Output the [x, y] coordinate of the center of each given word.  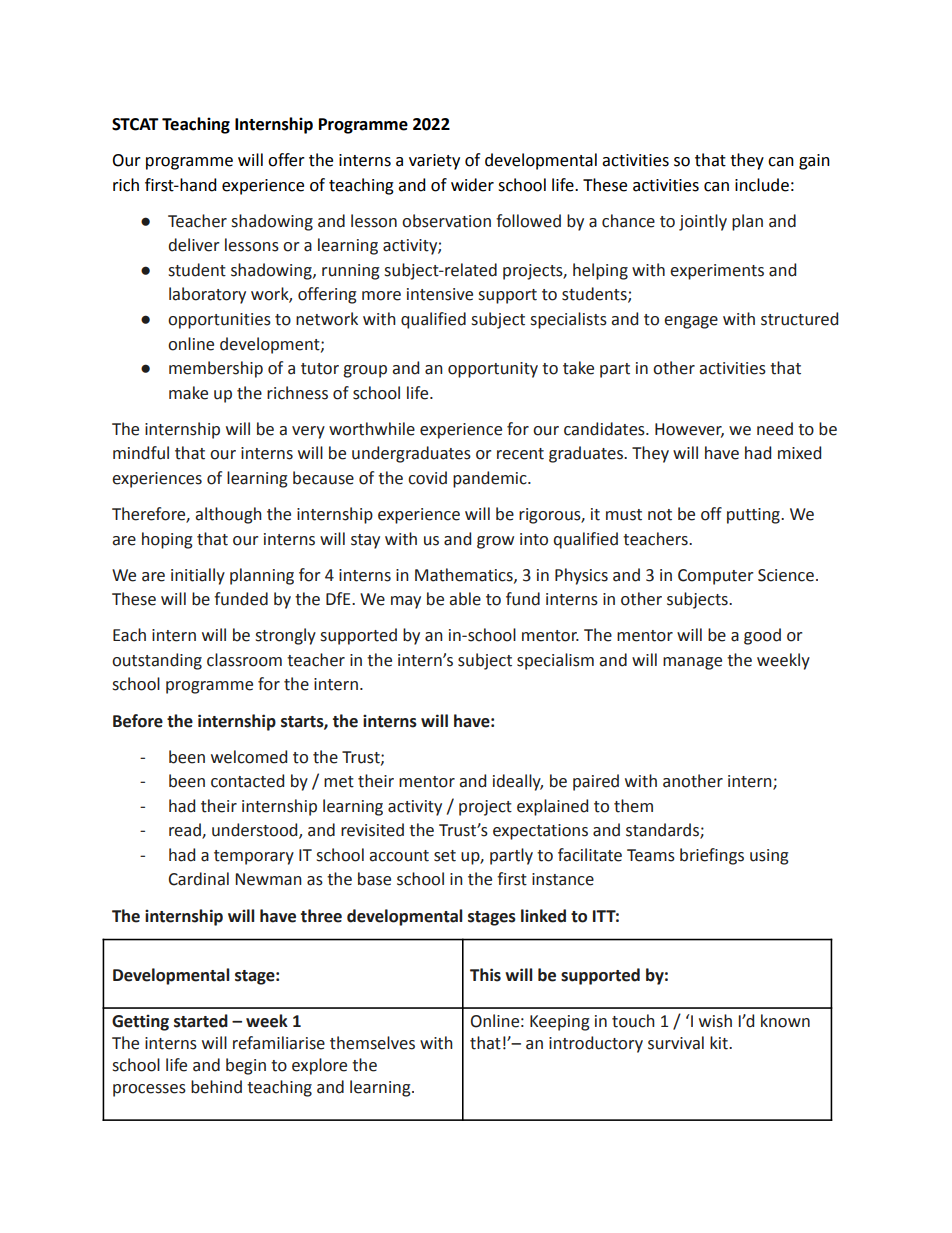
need [775, 429]
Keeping [560, 1023]
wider [472, 185]
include [762, 185]
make [188, 393]
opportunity [493, 370]
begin [246, 1066]
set [445, 856]
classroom [244, 660]
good [762, 636]
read [186, 831]
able [465, 599]
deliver [194, 245]
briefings [712, 856]
